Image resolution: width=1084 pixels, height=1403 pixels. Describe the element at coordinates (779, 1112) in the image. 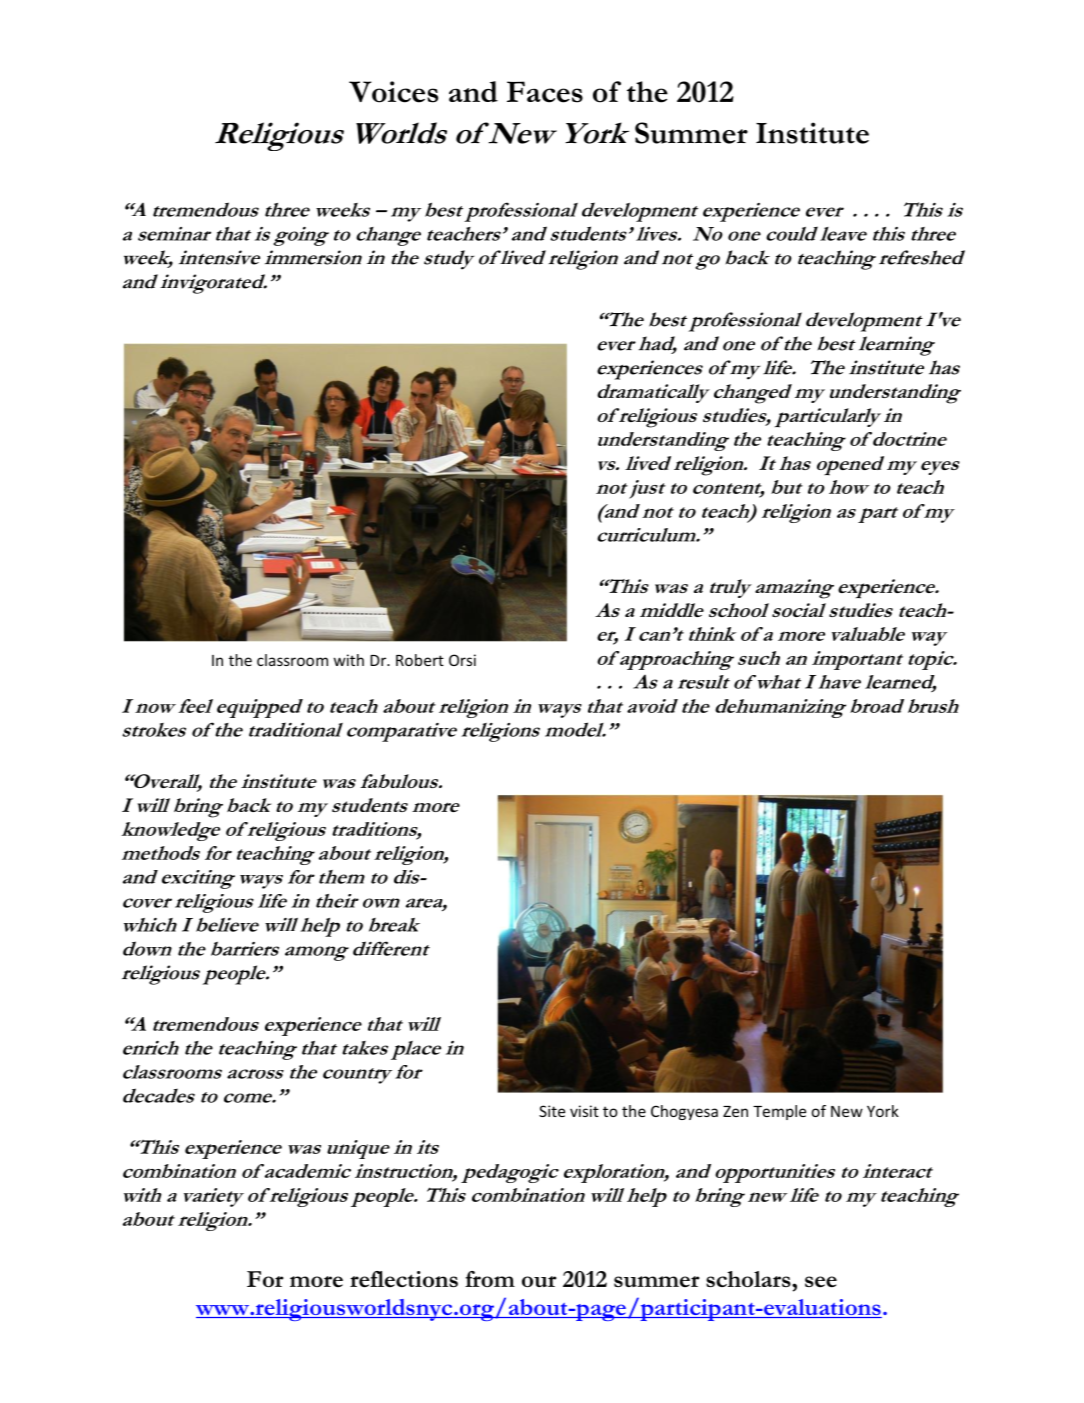

I see `Temple` at that location.
